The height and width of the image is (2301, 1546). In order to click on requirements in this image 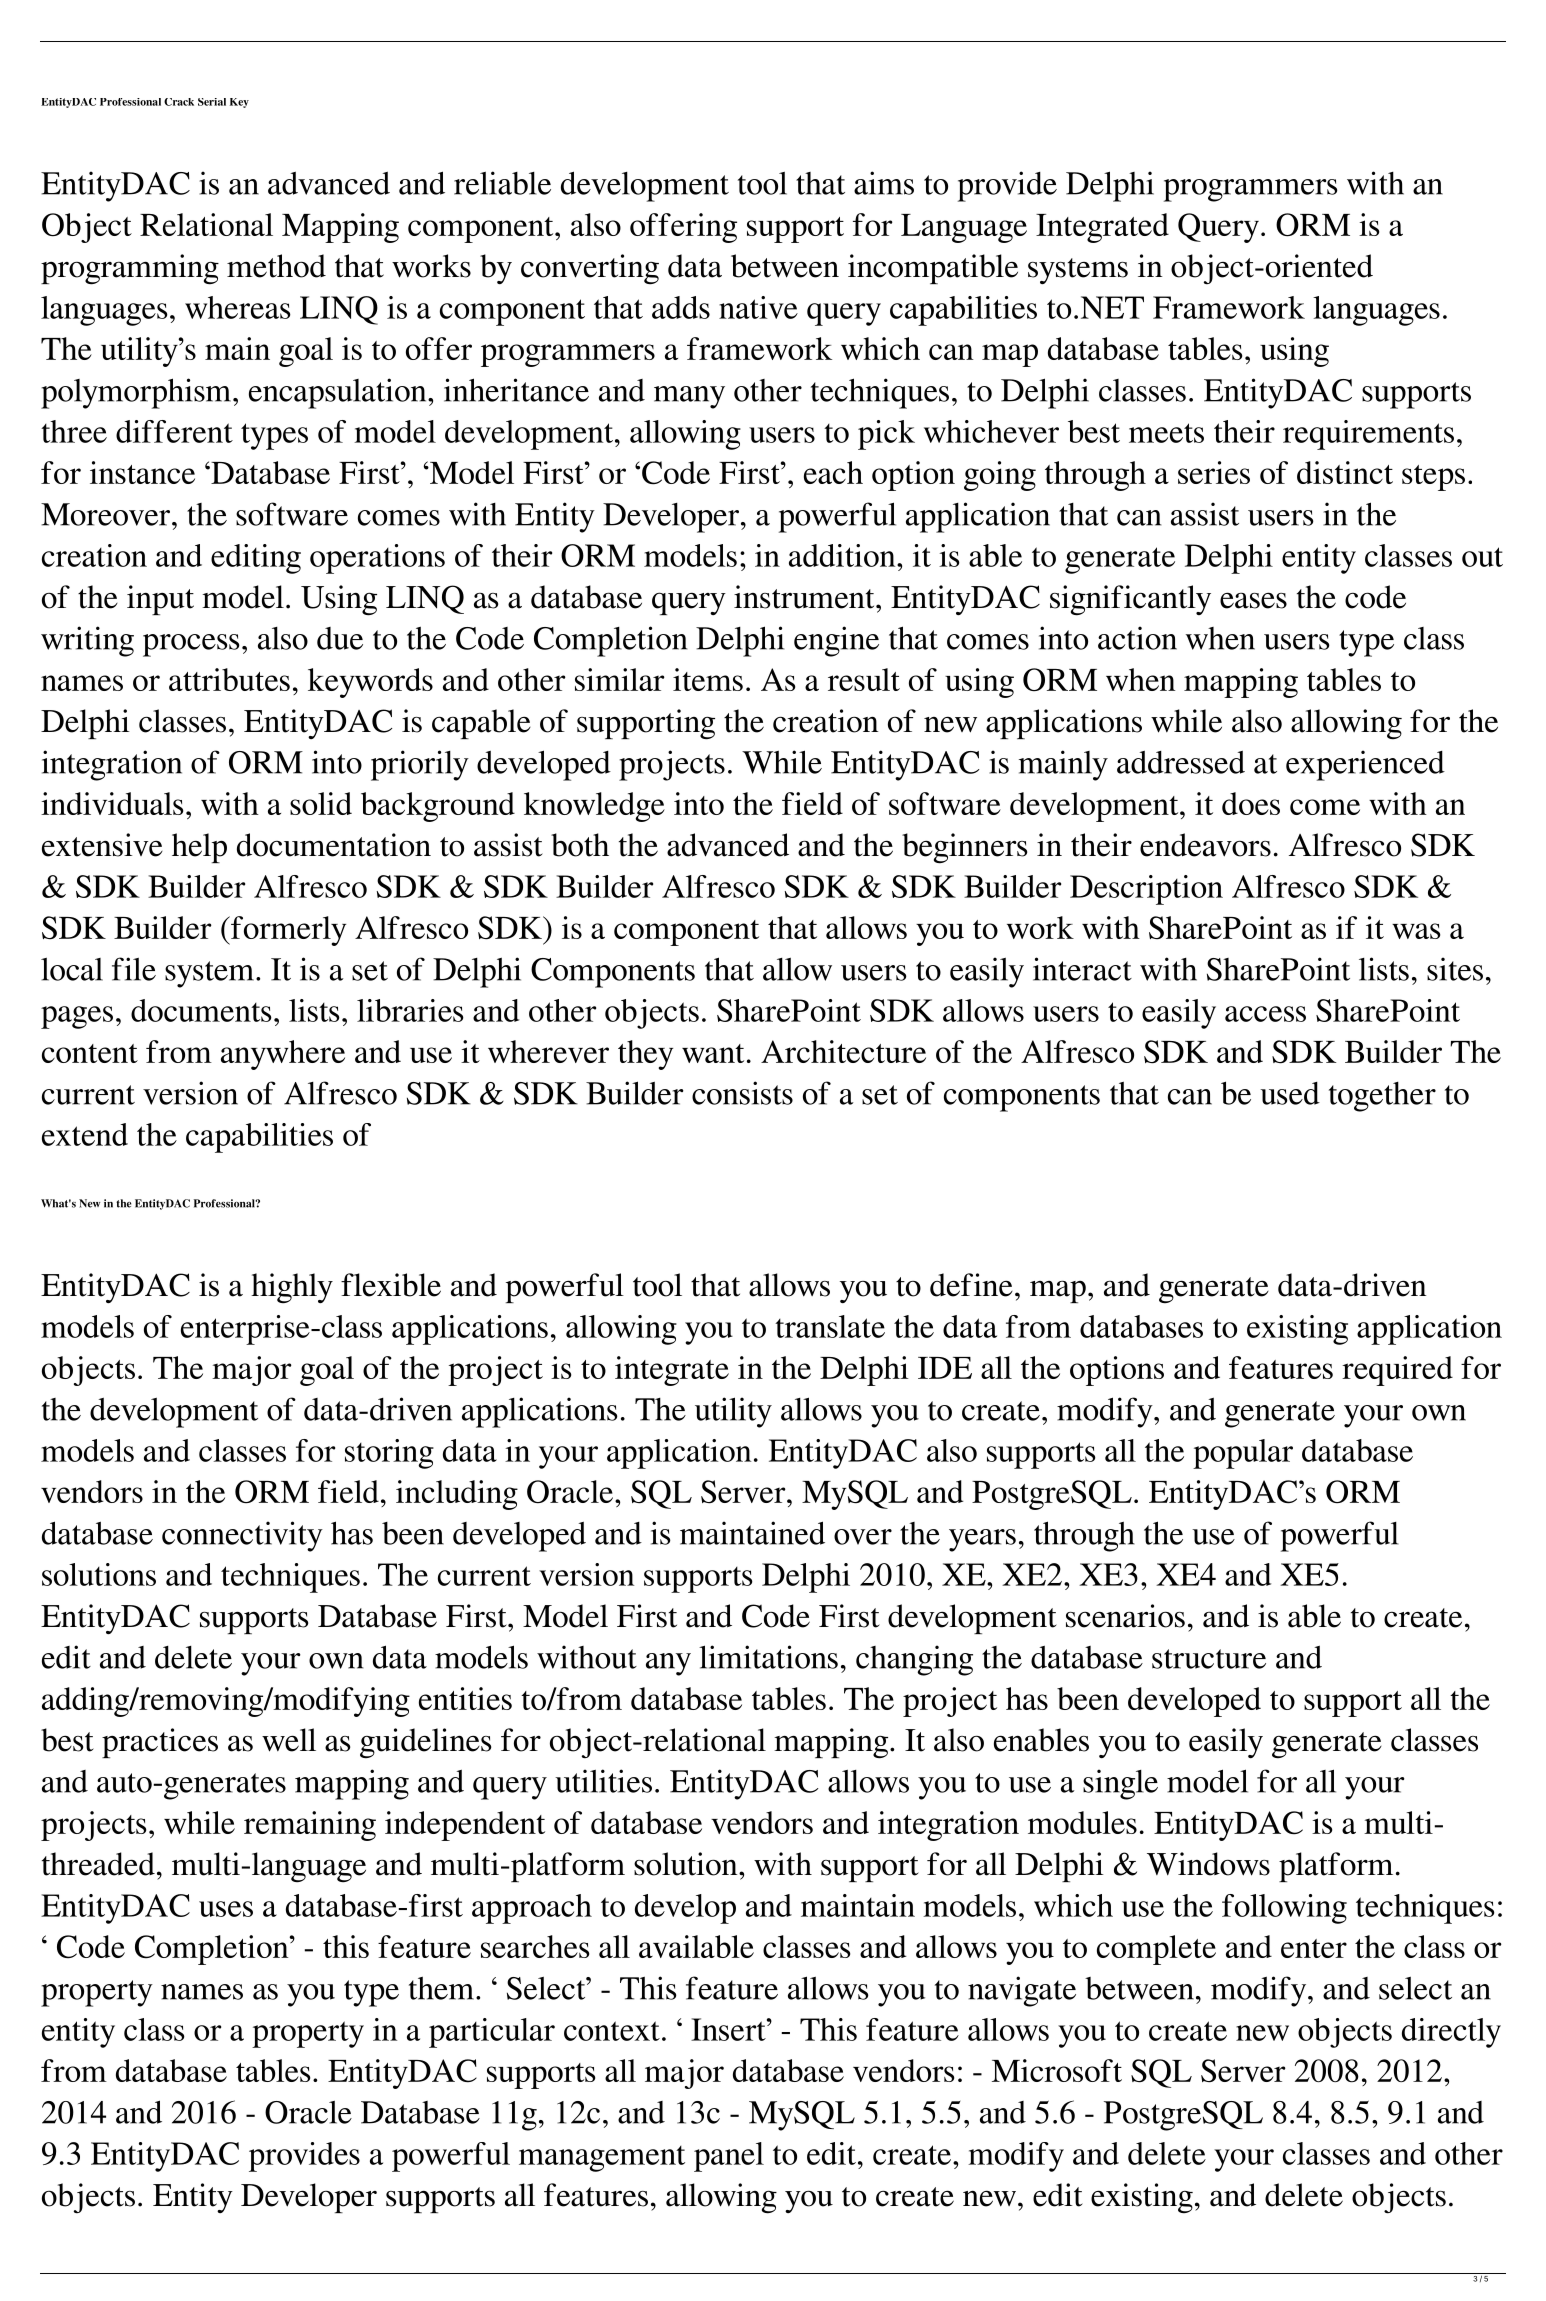, I will do `click(1368, 435)`.
